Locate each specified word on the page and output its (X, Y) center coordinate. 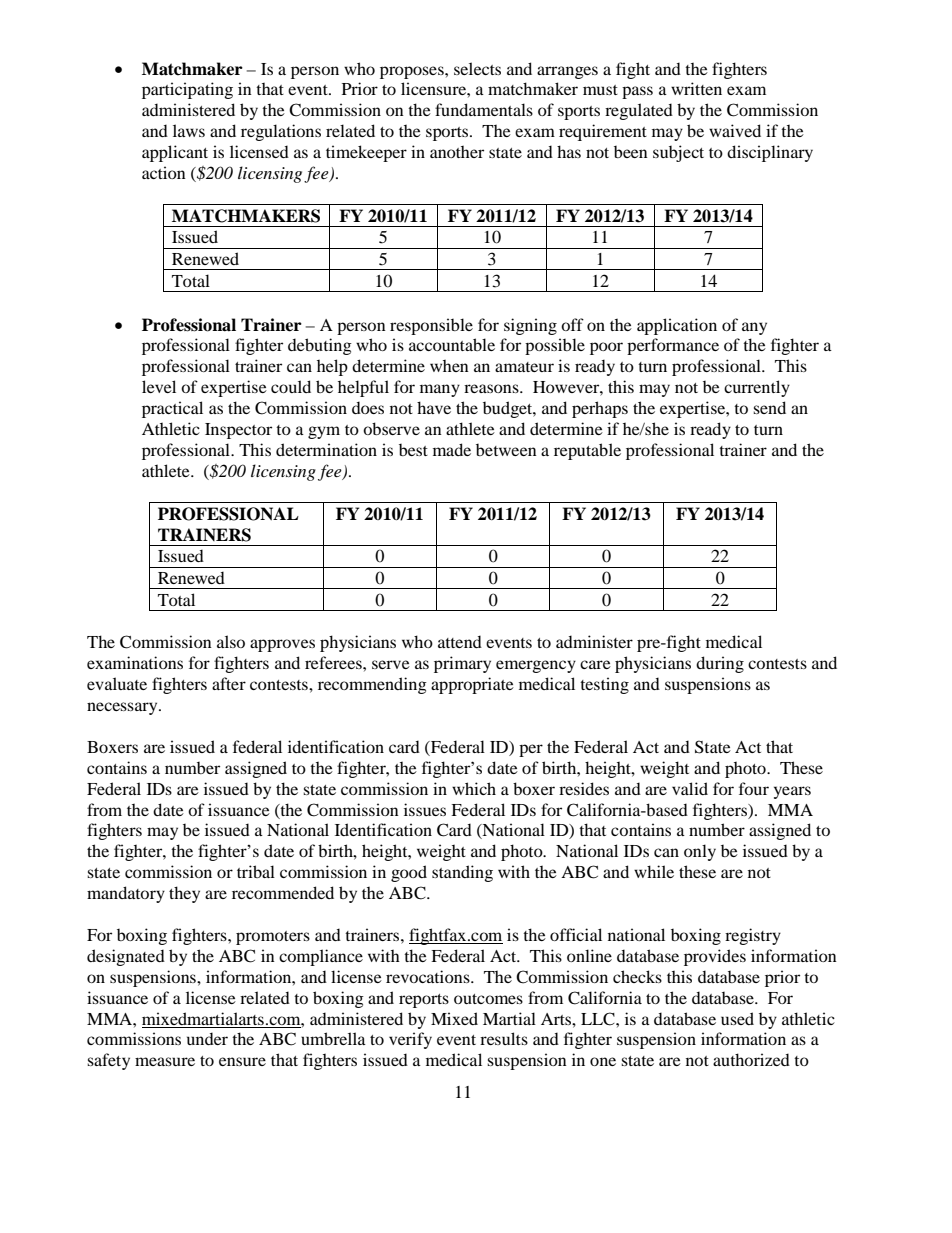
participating (187, 90)
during (720, 664)
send (769, 407)
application (677, 326)
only (700, 852)
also (231, 641)
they (184, 894)
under (207, 1038)
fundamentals (484, 109)
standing (462, 873)
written (696, 88)
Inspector (238, 431)
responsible (431, 326)
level (159, 386)
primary (462, 664)
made (452, 449)
